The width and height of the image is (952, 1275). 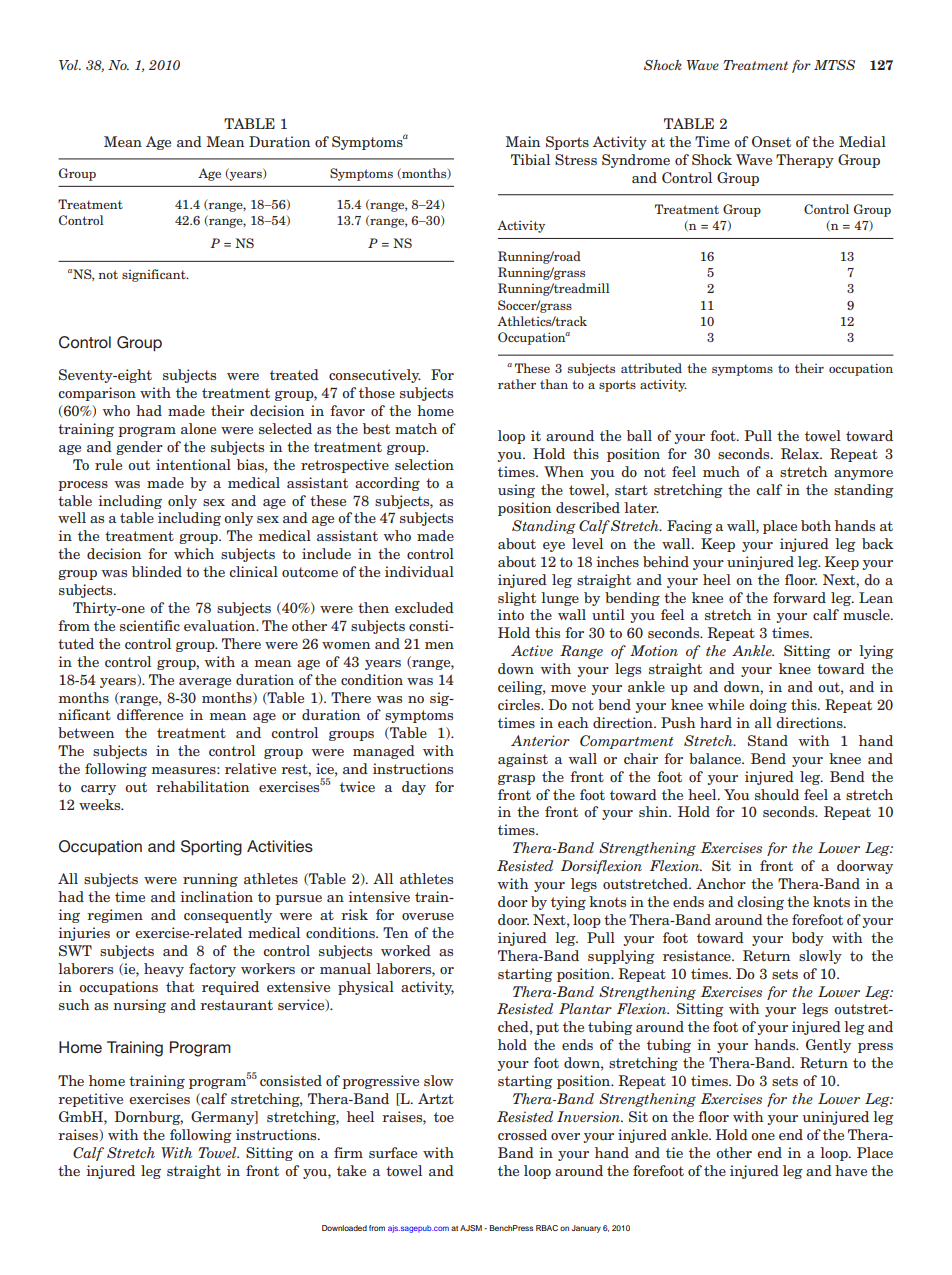 I want to click on Active, so click(x=532, y=650).
